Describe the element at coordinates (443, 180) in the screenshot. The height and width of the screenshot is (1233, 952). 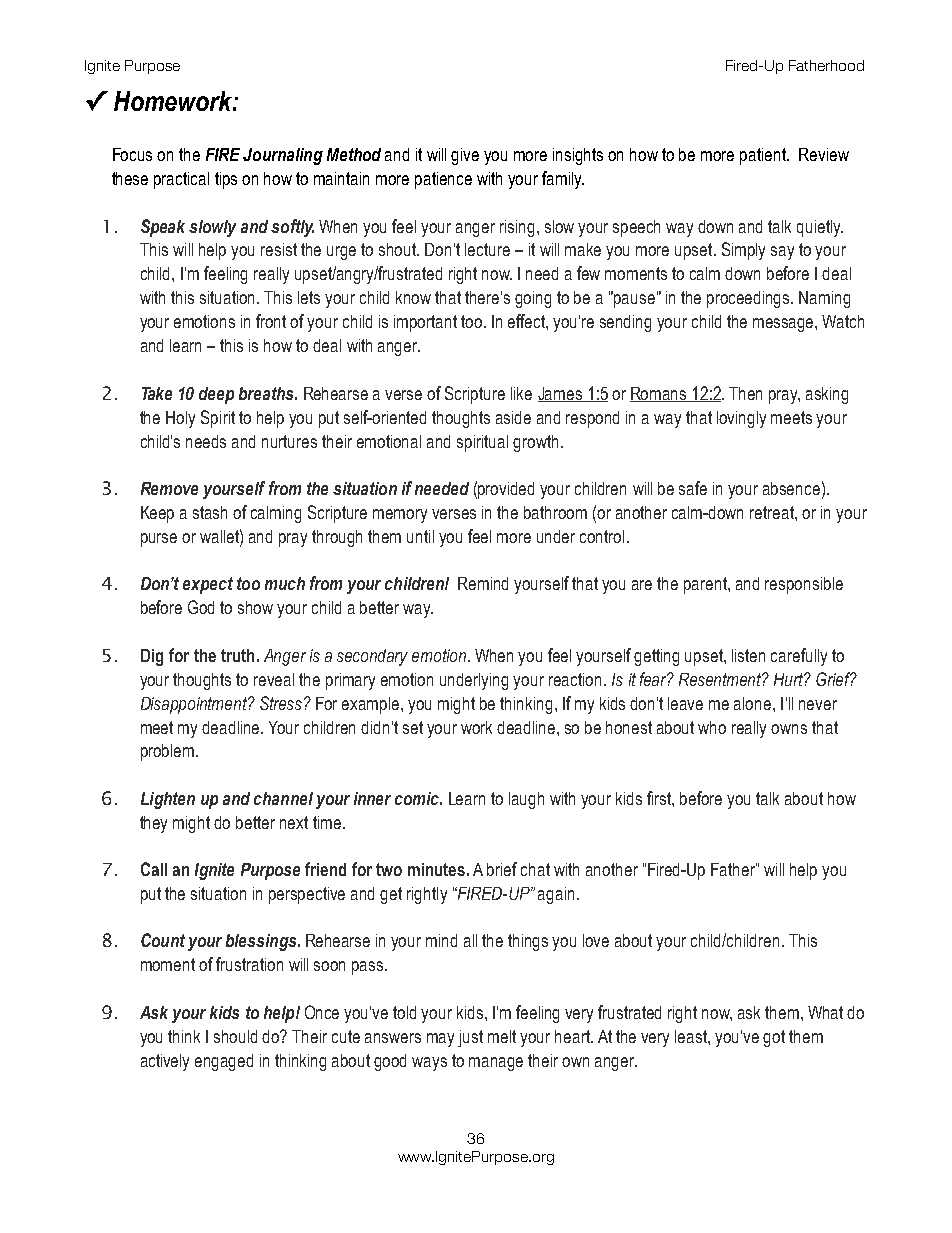
I see `patience` at that location.
